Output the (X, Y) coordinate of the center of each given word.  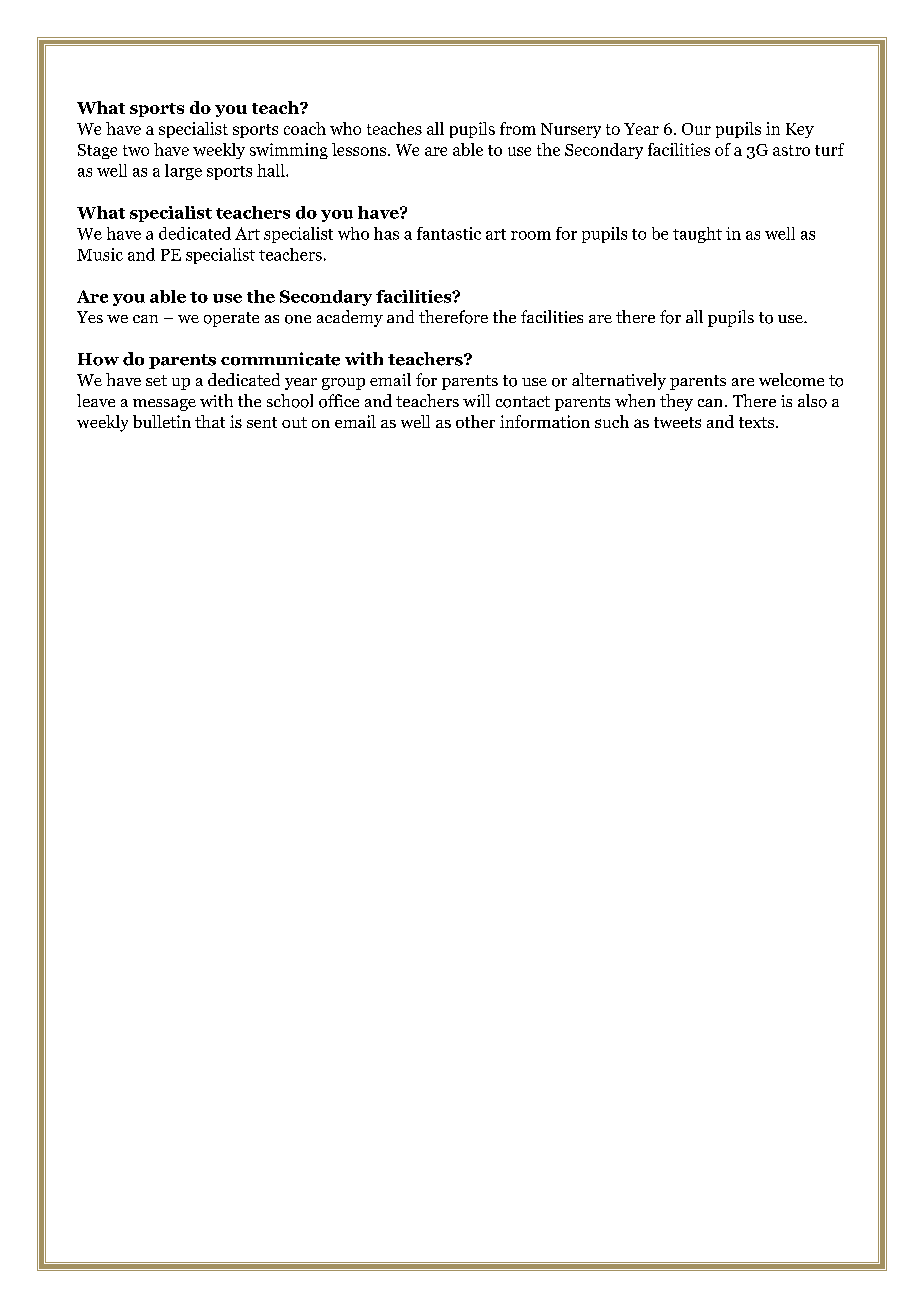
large (183, 172)
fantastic (449, 233)
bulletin (162, 421)
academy (350, 318)
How (98, 359)
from (518, 128)
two (136, 150)
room (531, 235)
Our (696, 129)
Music (100, 254)
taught (697, 235)
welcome (791, 380)
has (386, 233)
